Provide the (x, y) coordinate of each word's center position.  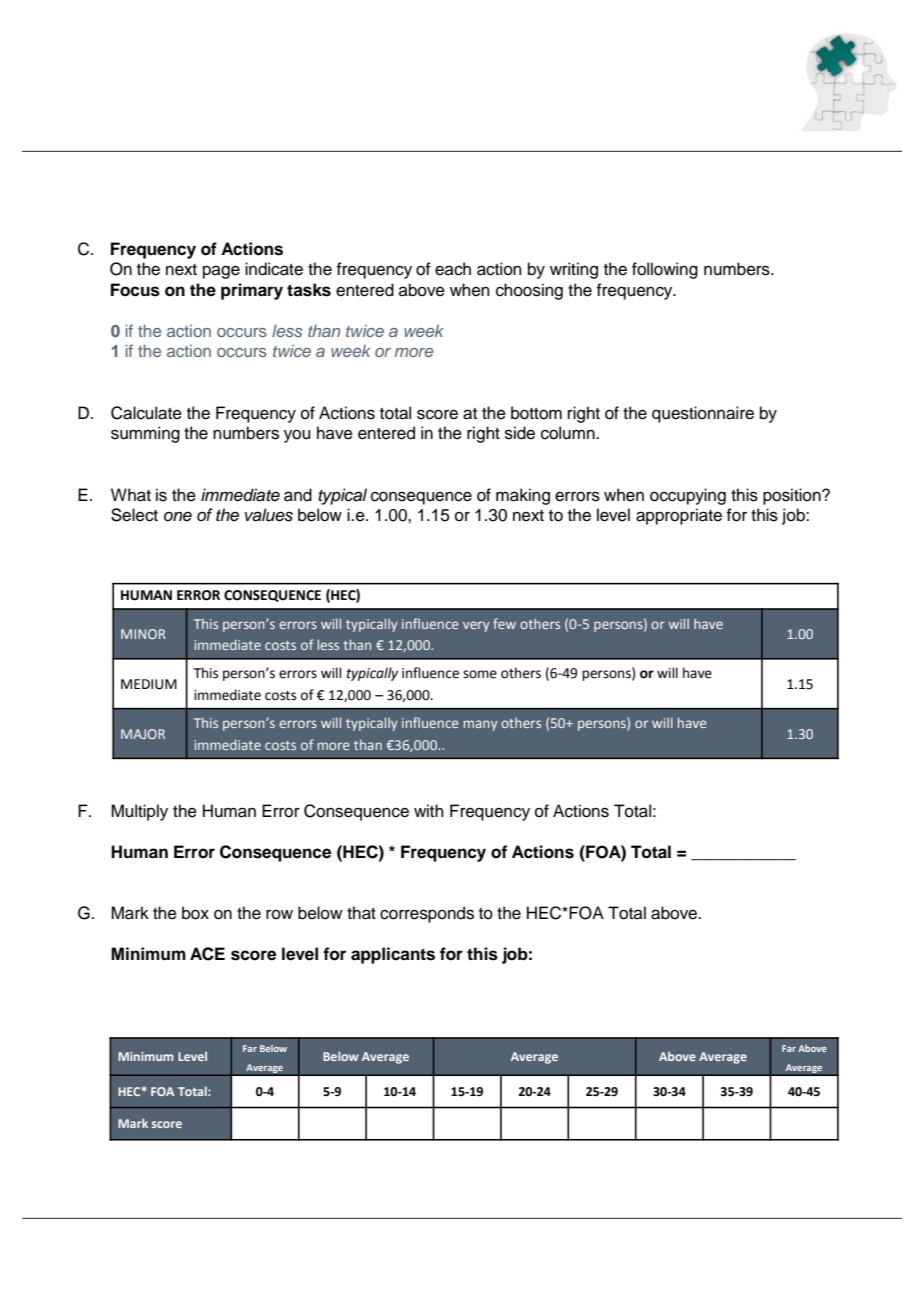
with (429, 810)
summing (145, 434)
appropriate (679, 516)
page (221, 272)
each (453, 269)
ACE (207, 954)
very (476, 626)
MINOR (143, 634)
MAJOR (143, 734)
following (665, 270)
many (481, 725)
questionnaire (703, 414)
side (520, 433)
